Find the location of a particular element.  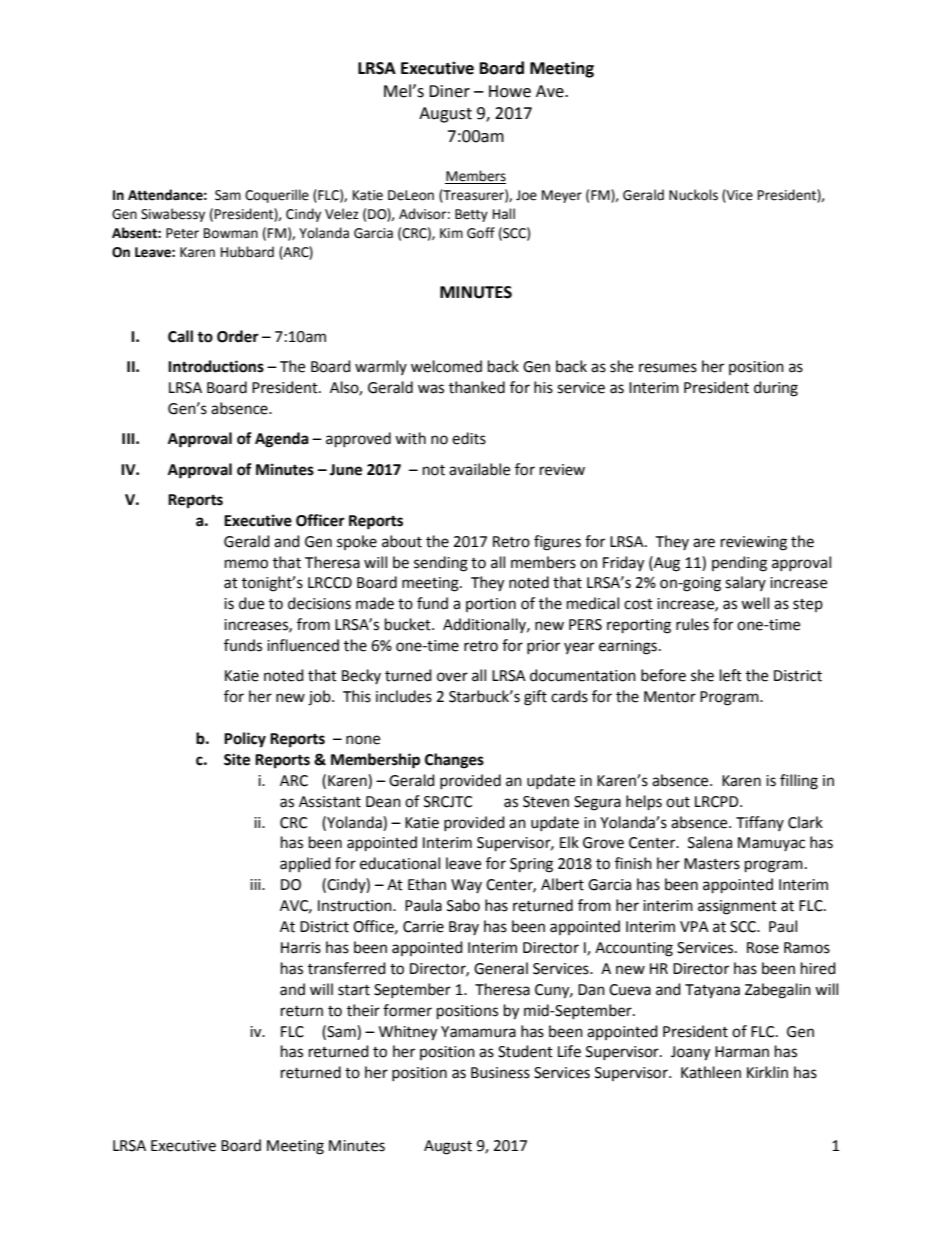

Meyer is located at coordinates (562, 196).
